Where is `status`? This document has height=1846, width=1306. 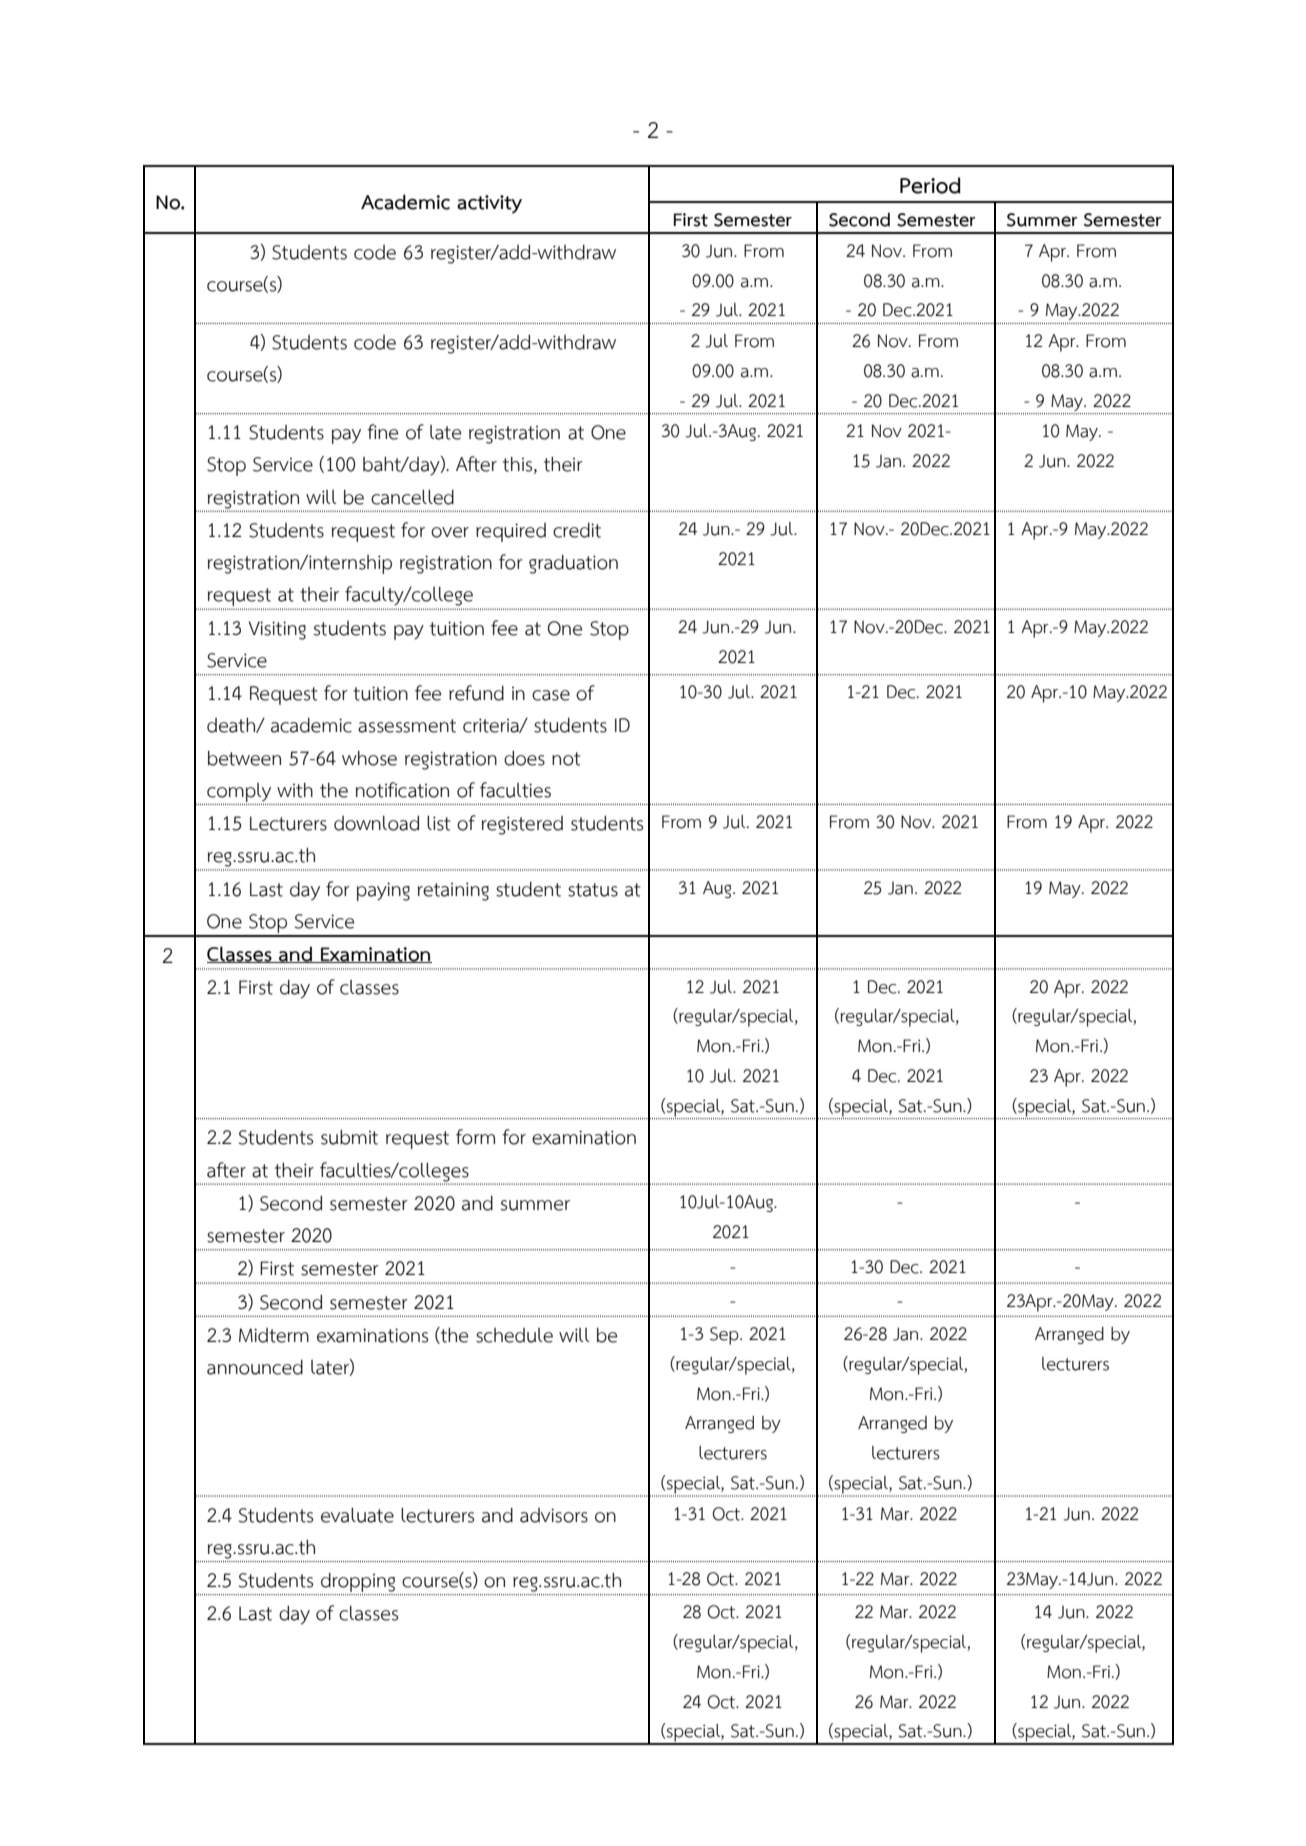 status is located at coordinates (593, 890).
